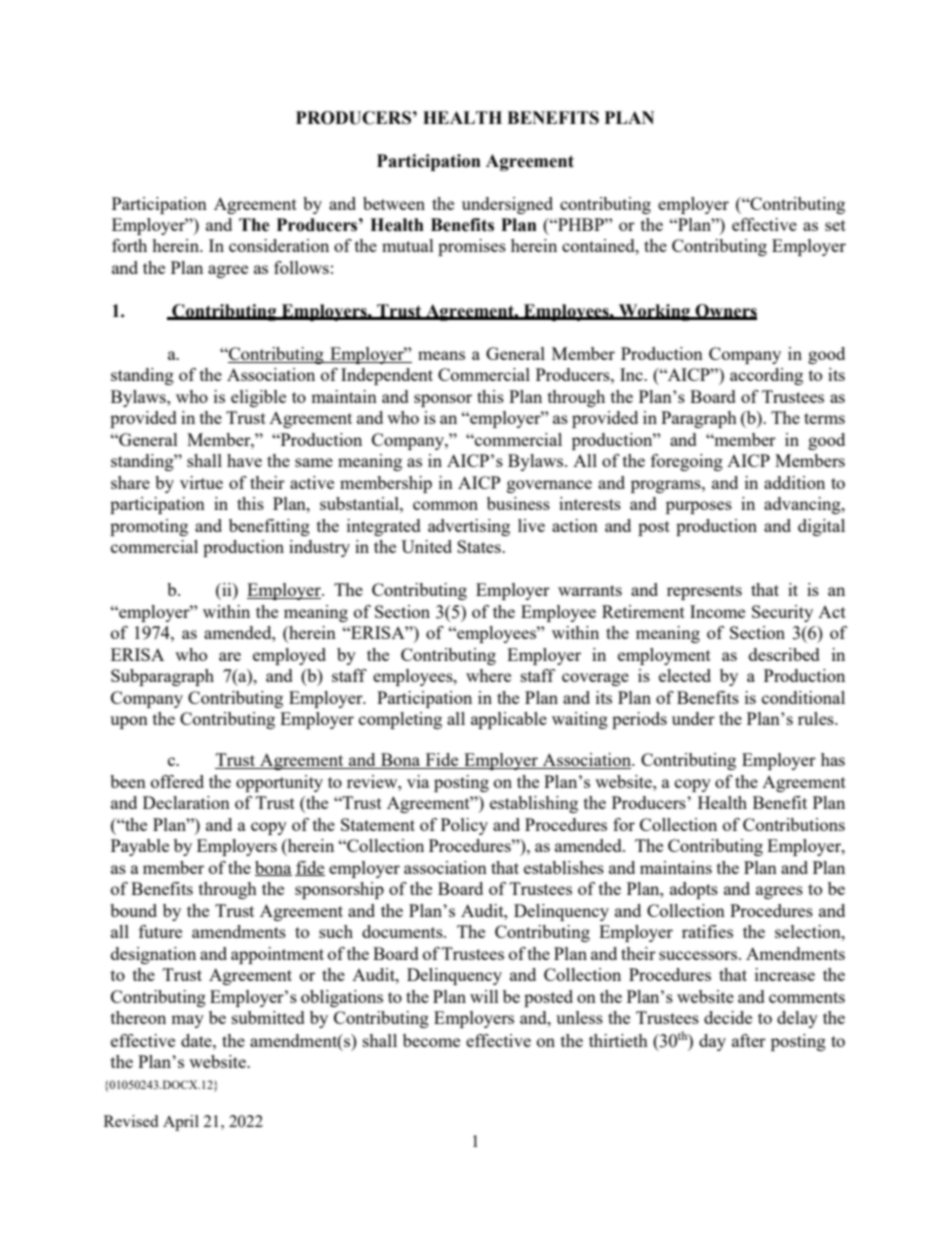 The width and height of the page is (952, 1233). What do you see at coordinates (472, 247) in the page?
I see `promises` at bounding box center [472, 247].
